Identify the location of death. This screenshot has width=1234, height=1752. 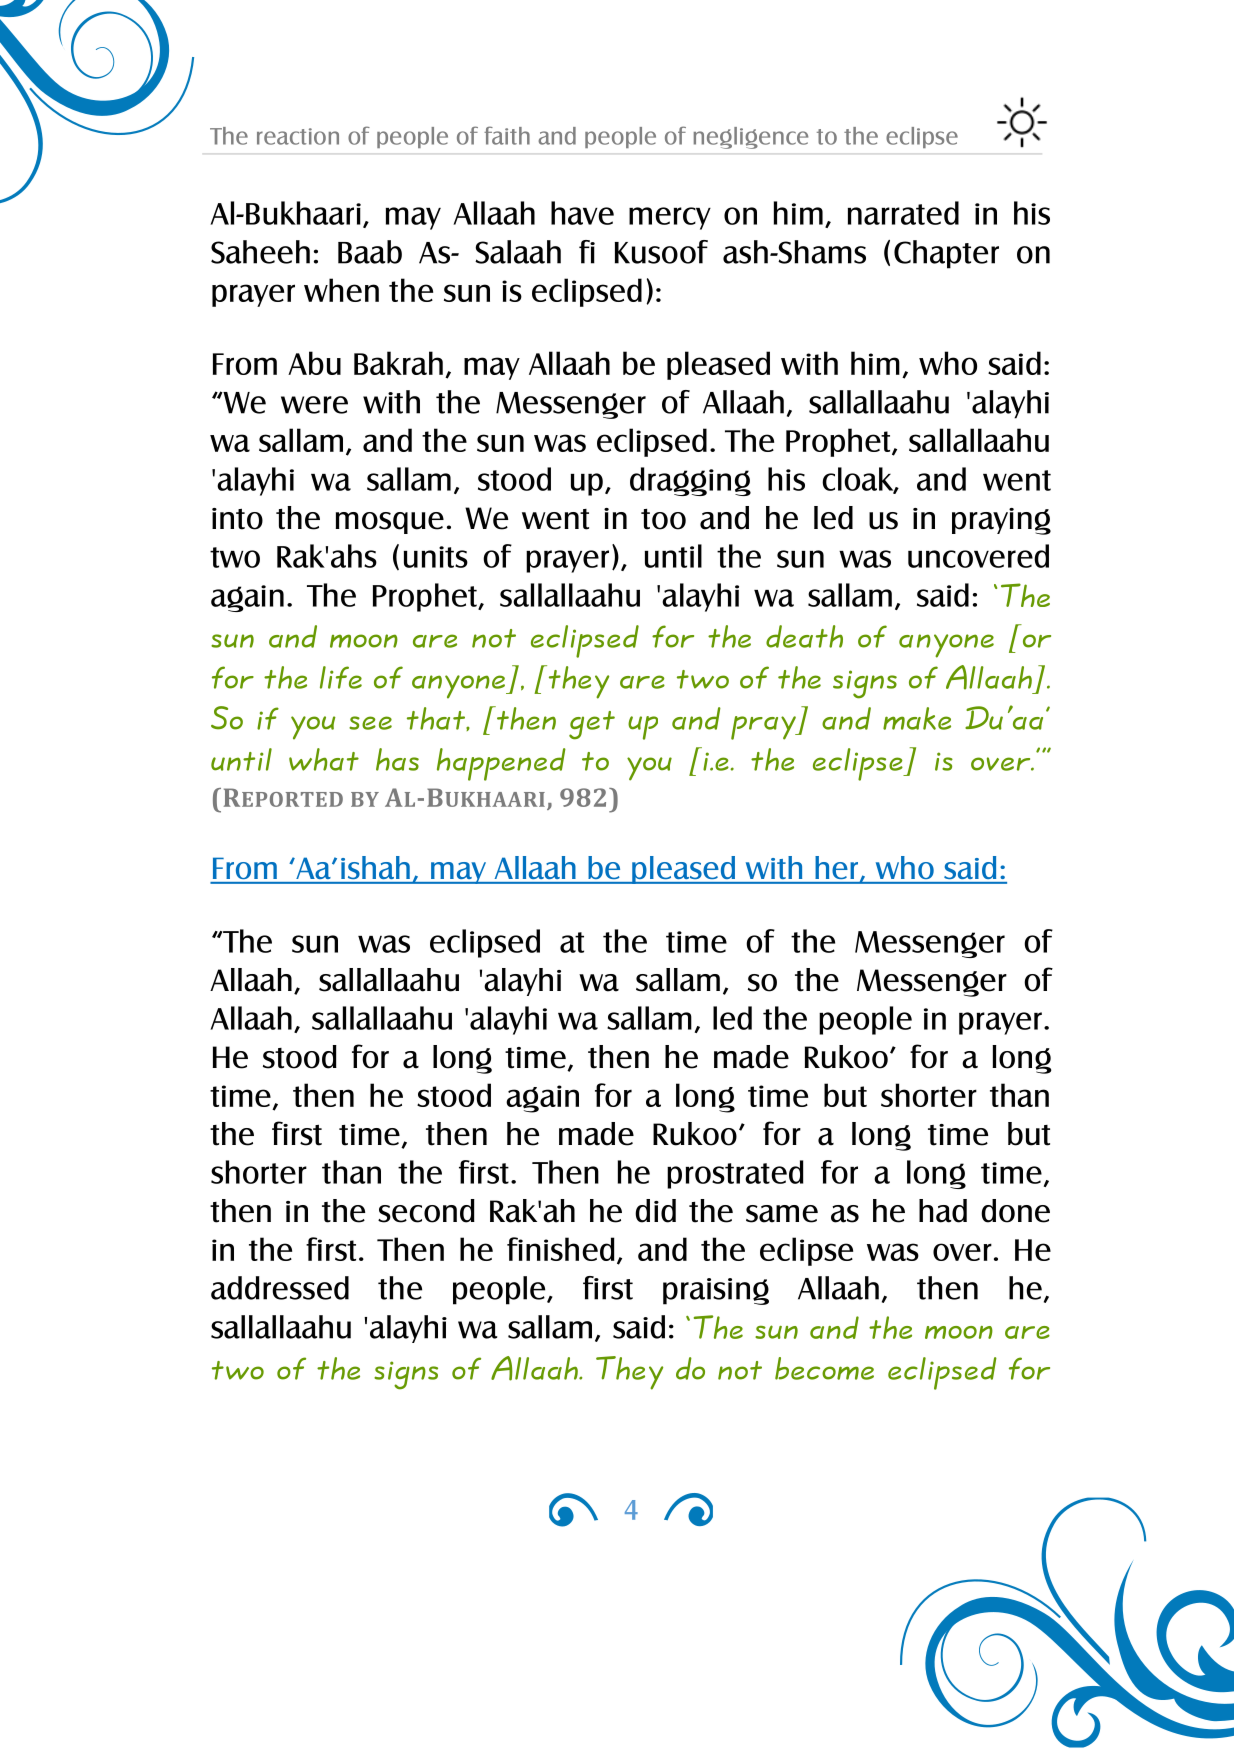
(804, 636).
